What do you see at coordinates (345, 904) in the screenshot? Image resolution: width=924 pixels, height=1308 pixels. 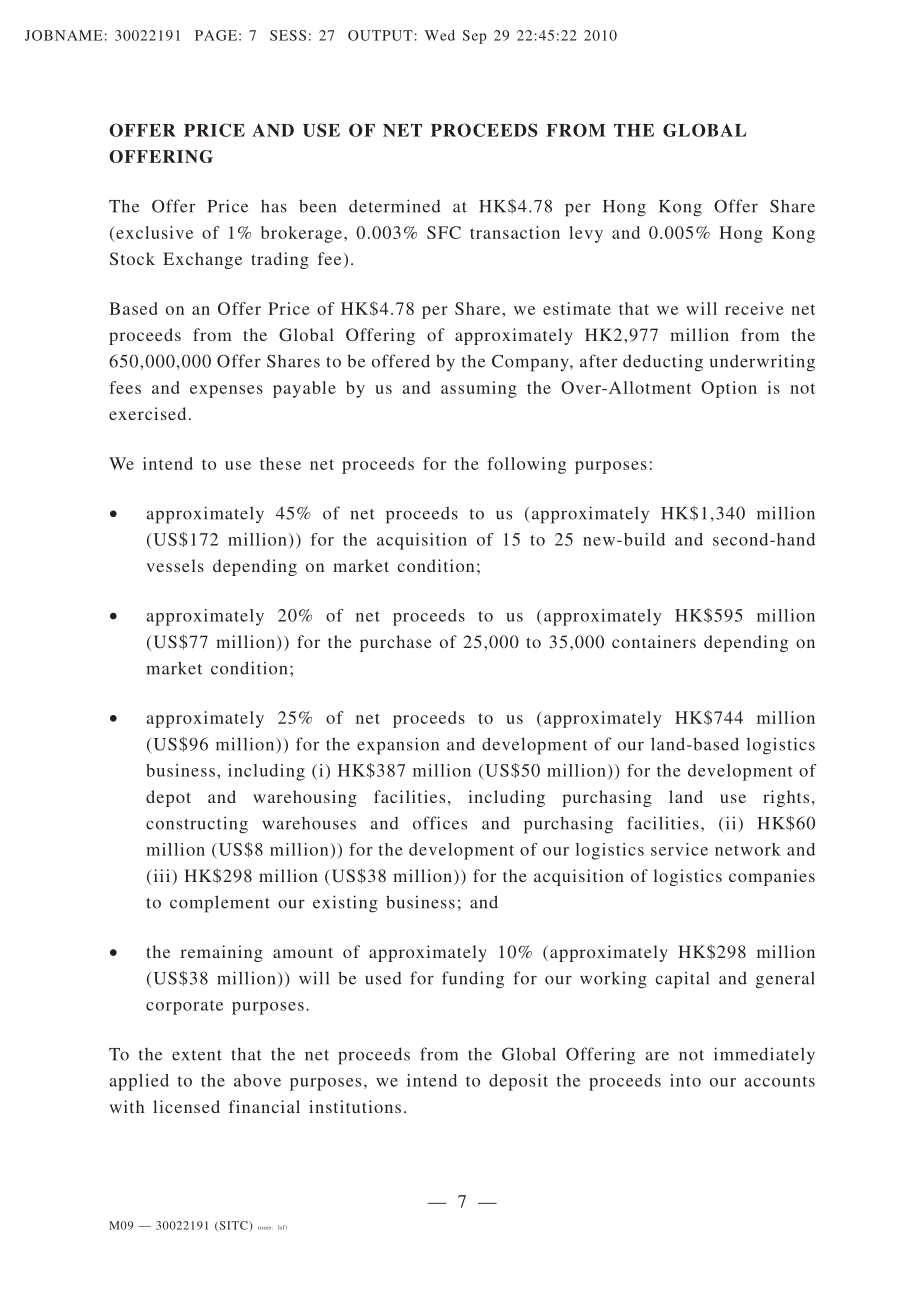 I see `existing` at bounding box center [345, 904].
